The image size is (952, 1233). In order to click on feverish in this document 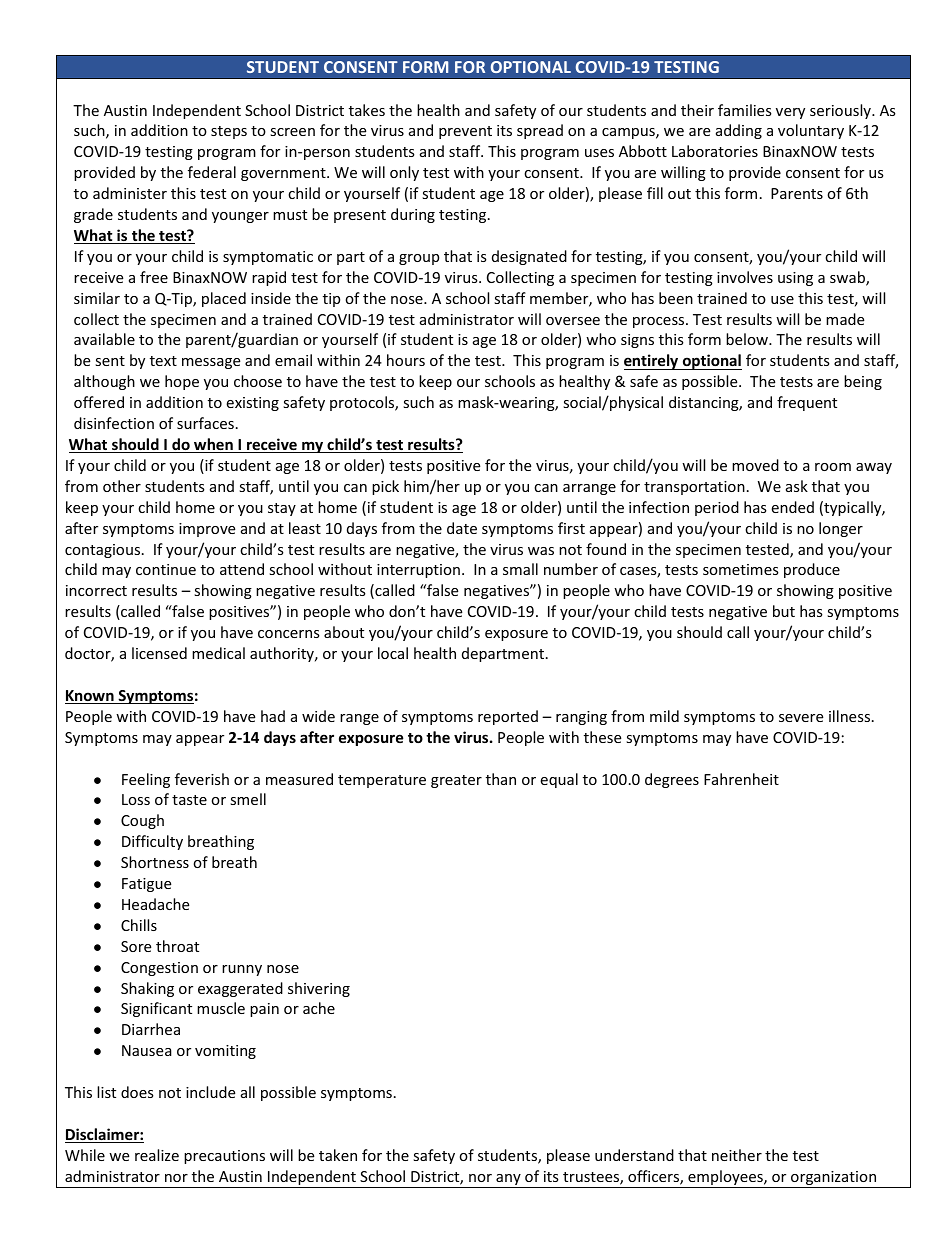, I will do `click(202, 779)`.
